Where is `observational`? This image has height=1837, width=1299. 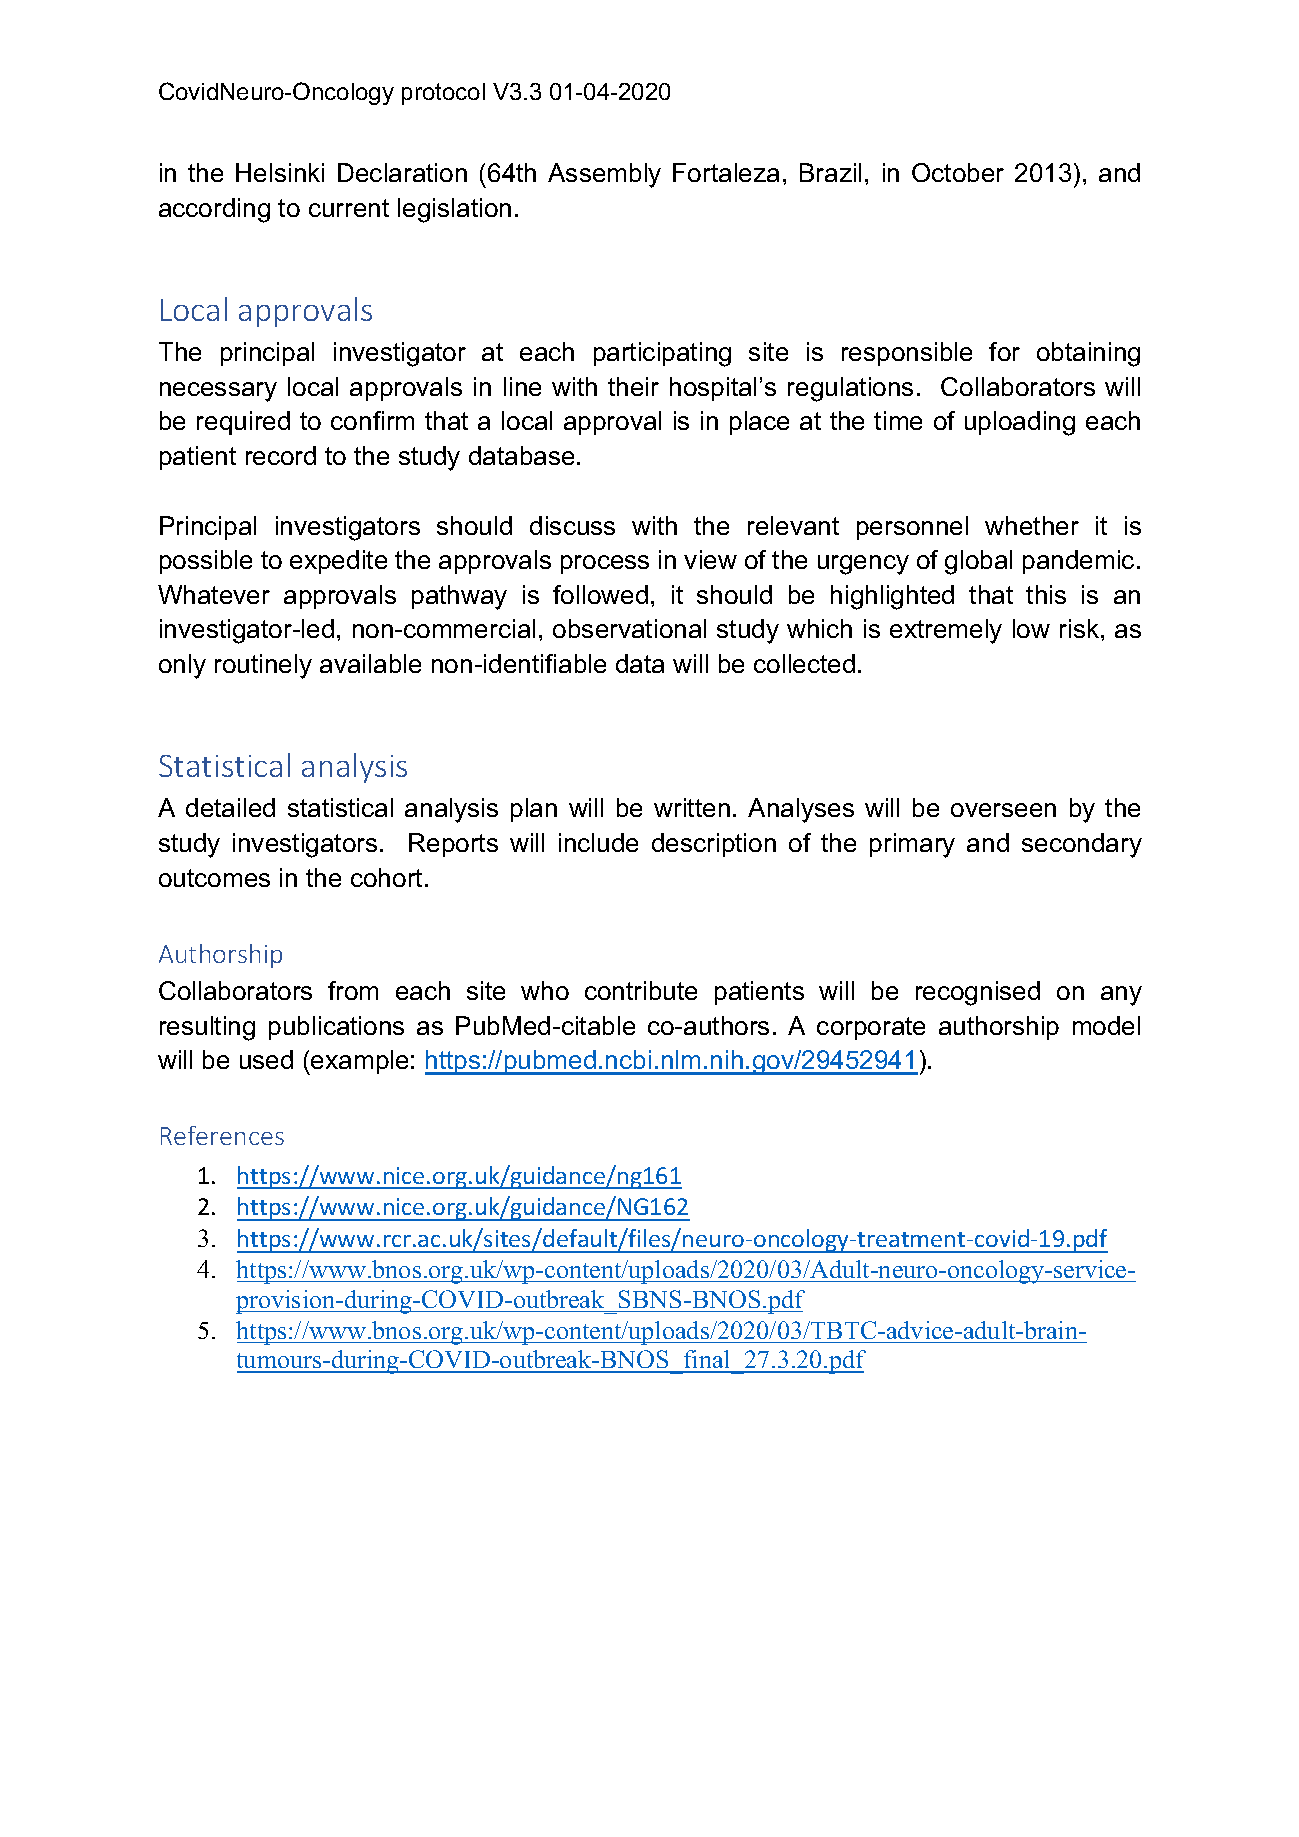 observational is located at coordinates (629, 628).
